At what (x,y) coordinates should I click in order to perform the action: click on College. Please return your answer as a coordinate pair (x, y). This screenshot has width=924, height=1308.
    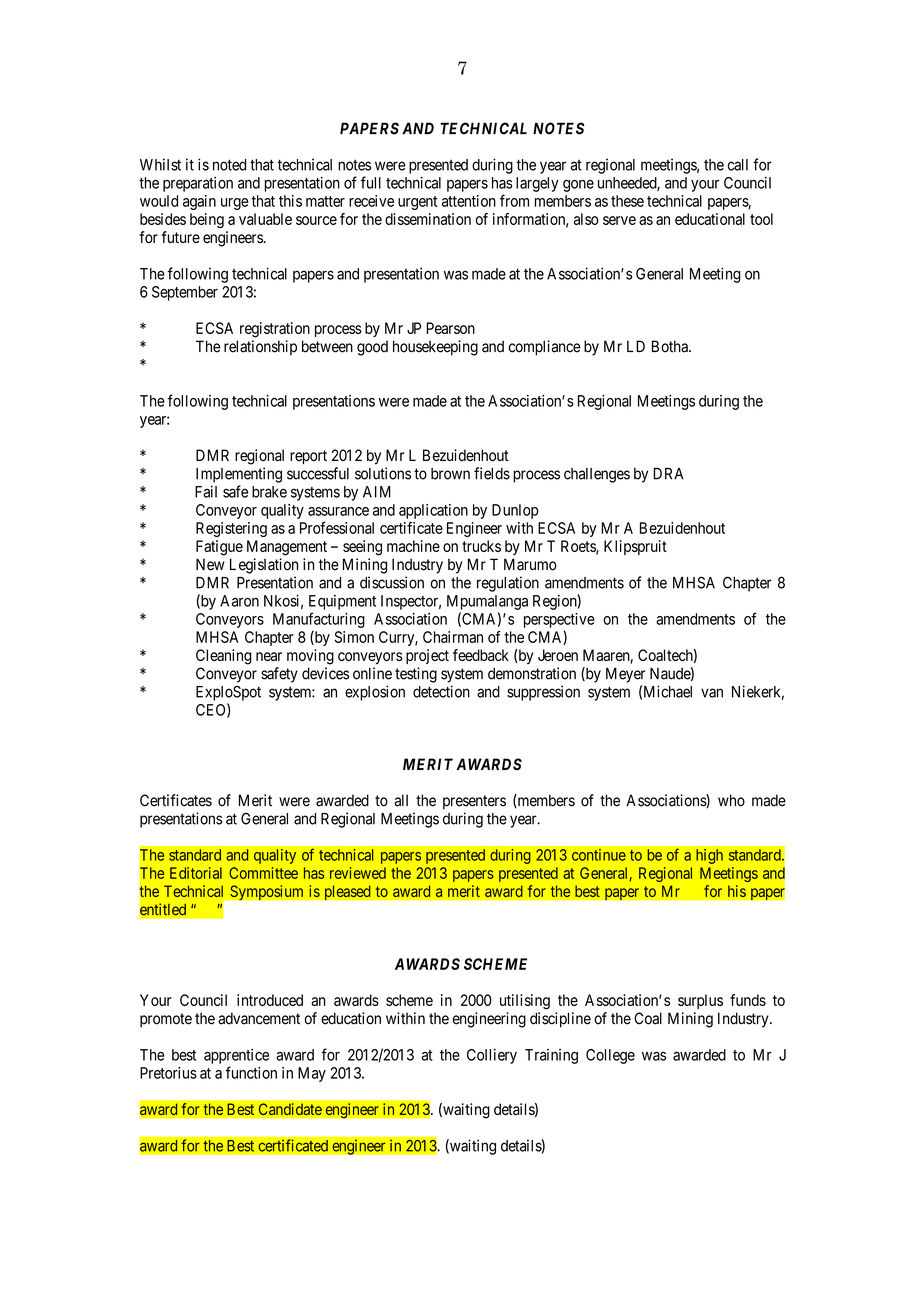
    Looking at the image, I should click on (610, 1056).
